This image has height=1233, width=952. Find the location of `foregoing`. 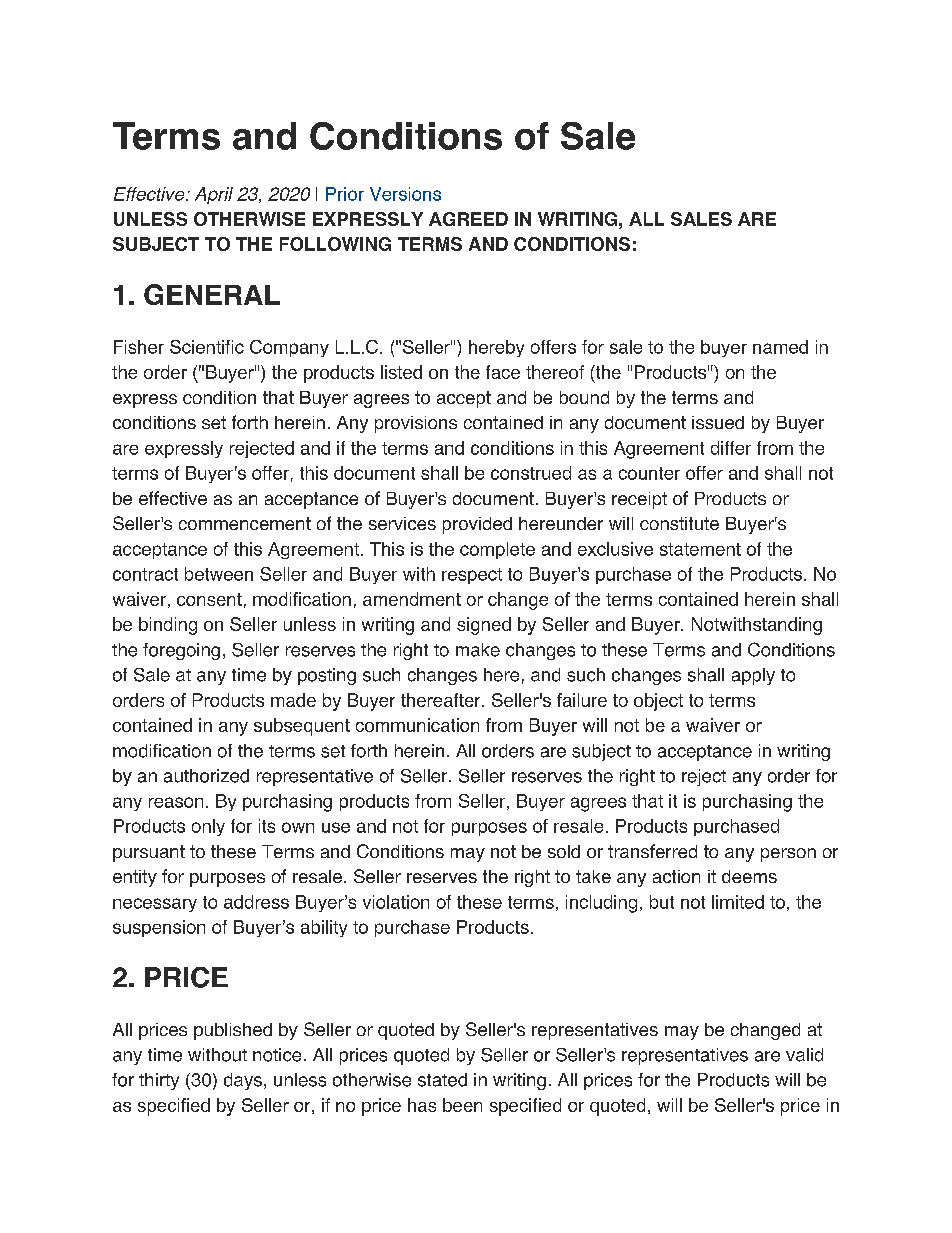

foregoing is located at coordinates (181, 651).
